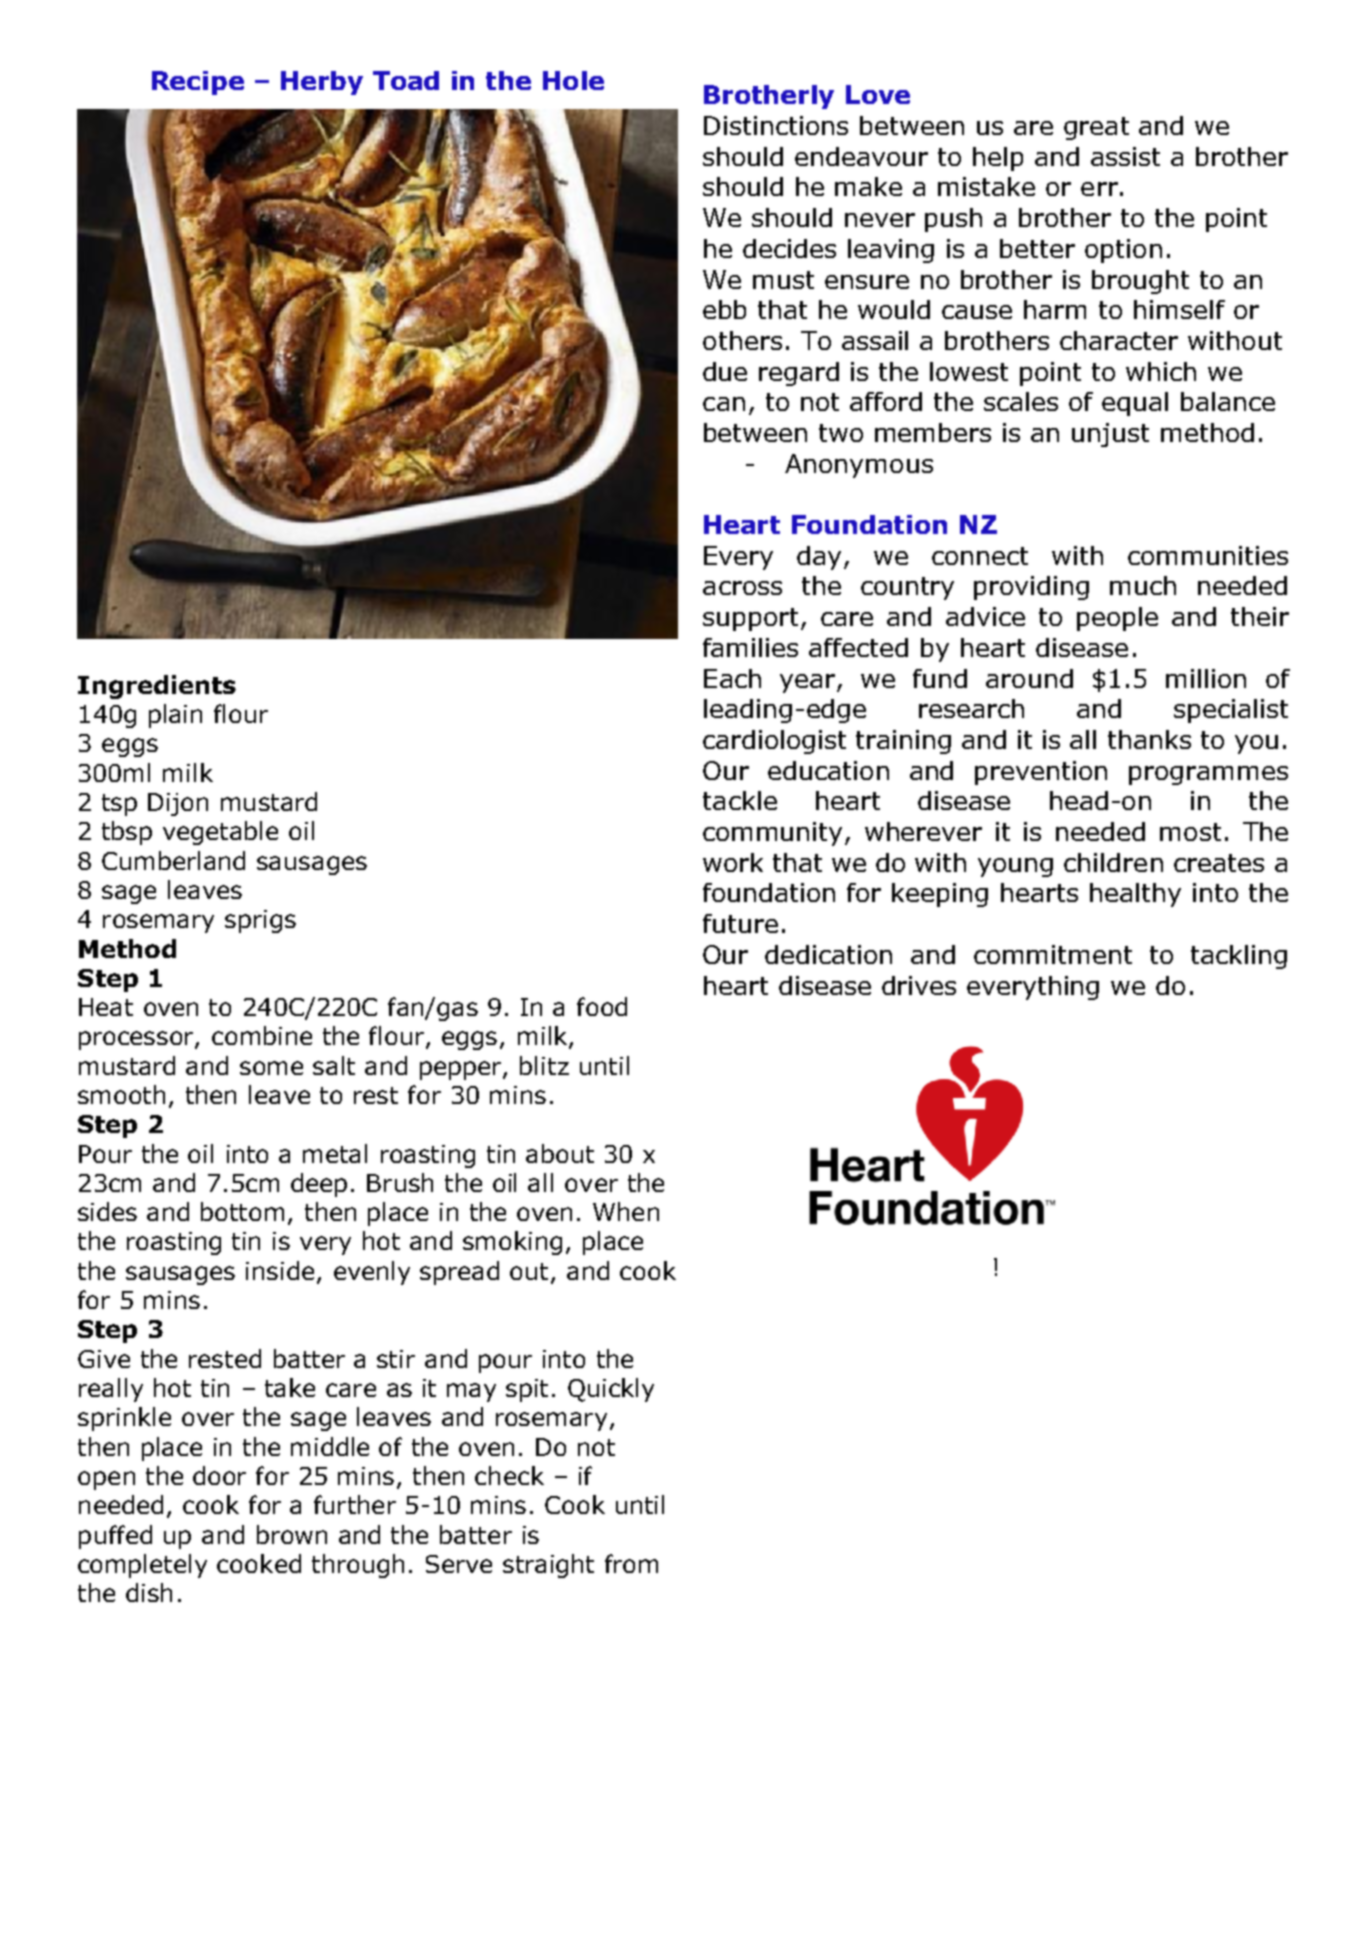 The image size is (1367, 1933). What do you see at coordinates (776, 125) in the screenshot?
I see `Distinctions` at bounding box center [776, 125].
